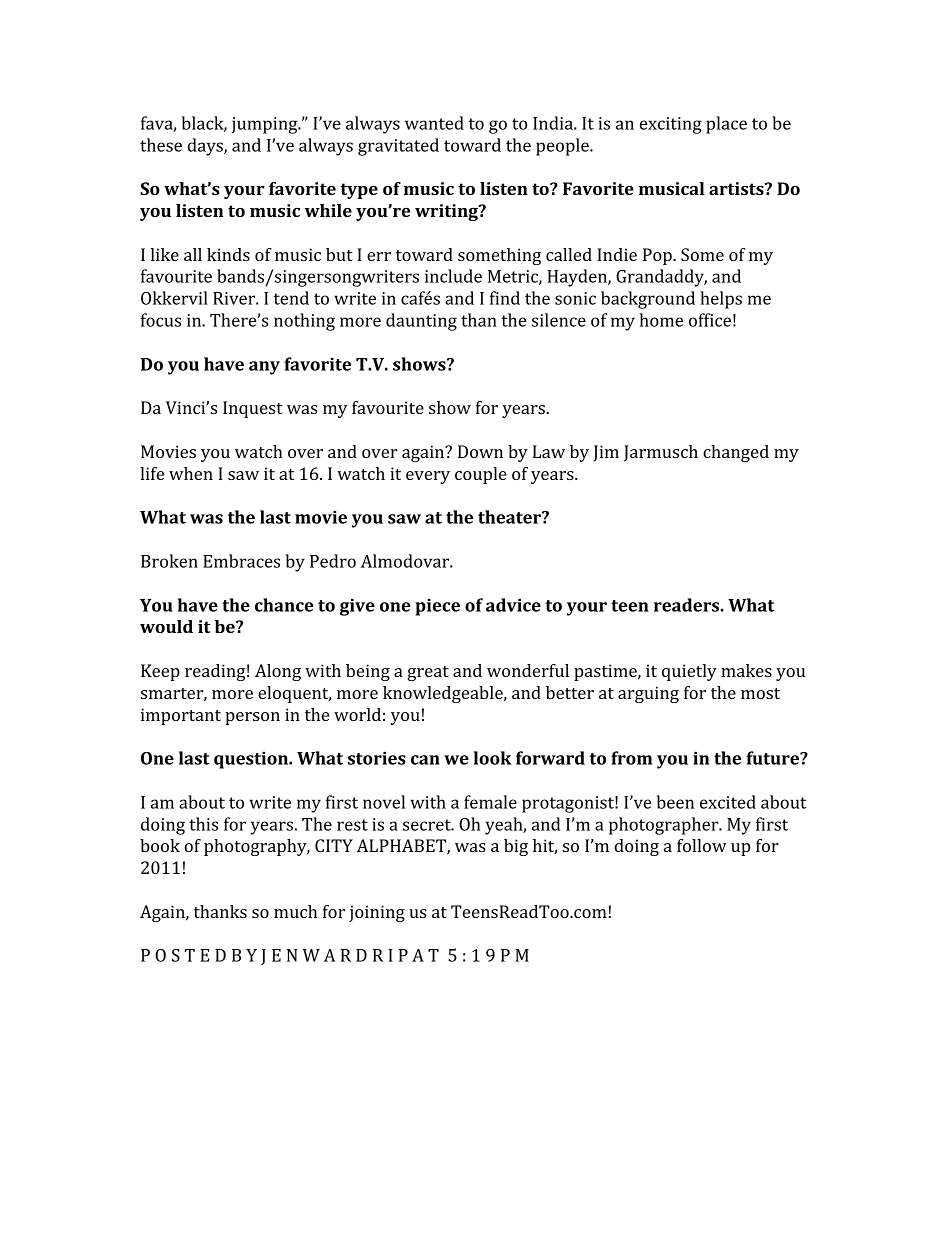 Image resolution: width=952 pixels, height=1233 pixels. Describe the element at coordinates (295, 911) in the screenshot. I see `much` at that location.
